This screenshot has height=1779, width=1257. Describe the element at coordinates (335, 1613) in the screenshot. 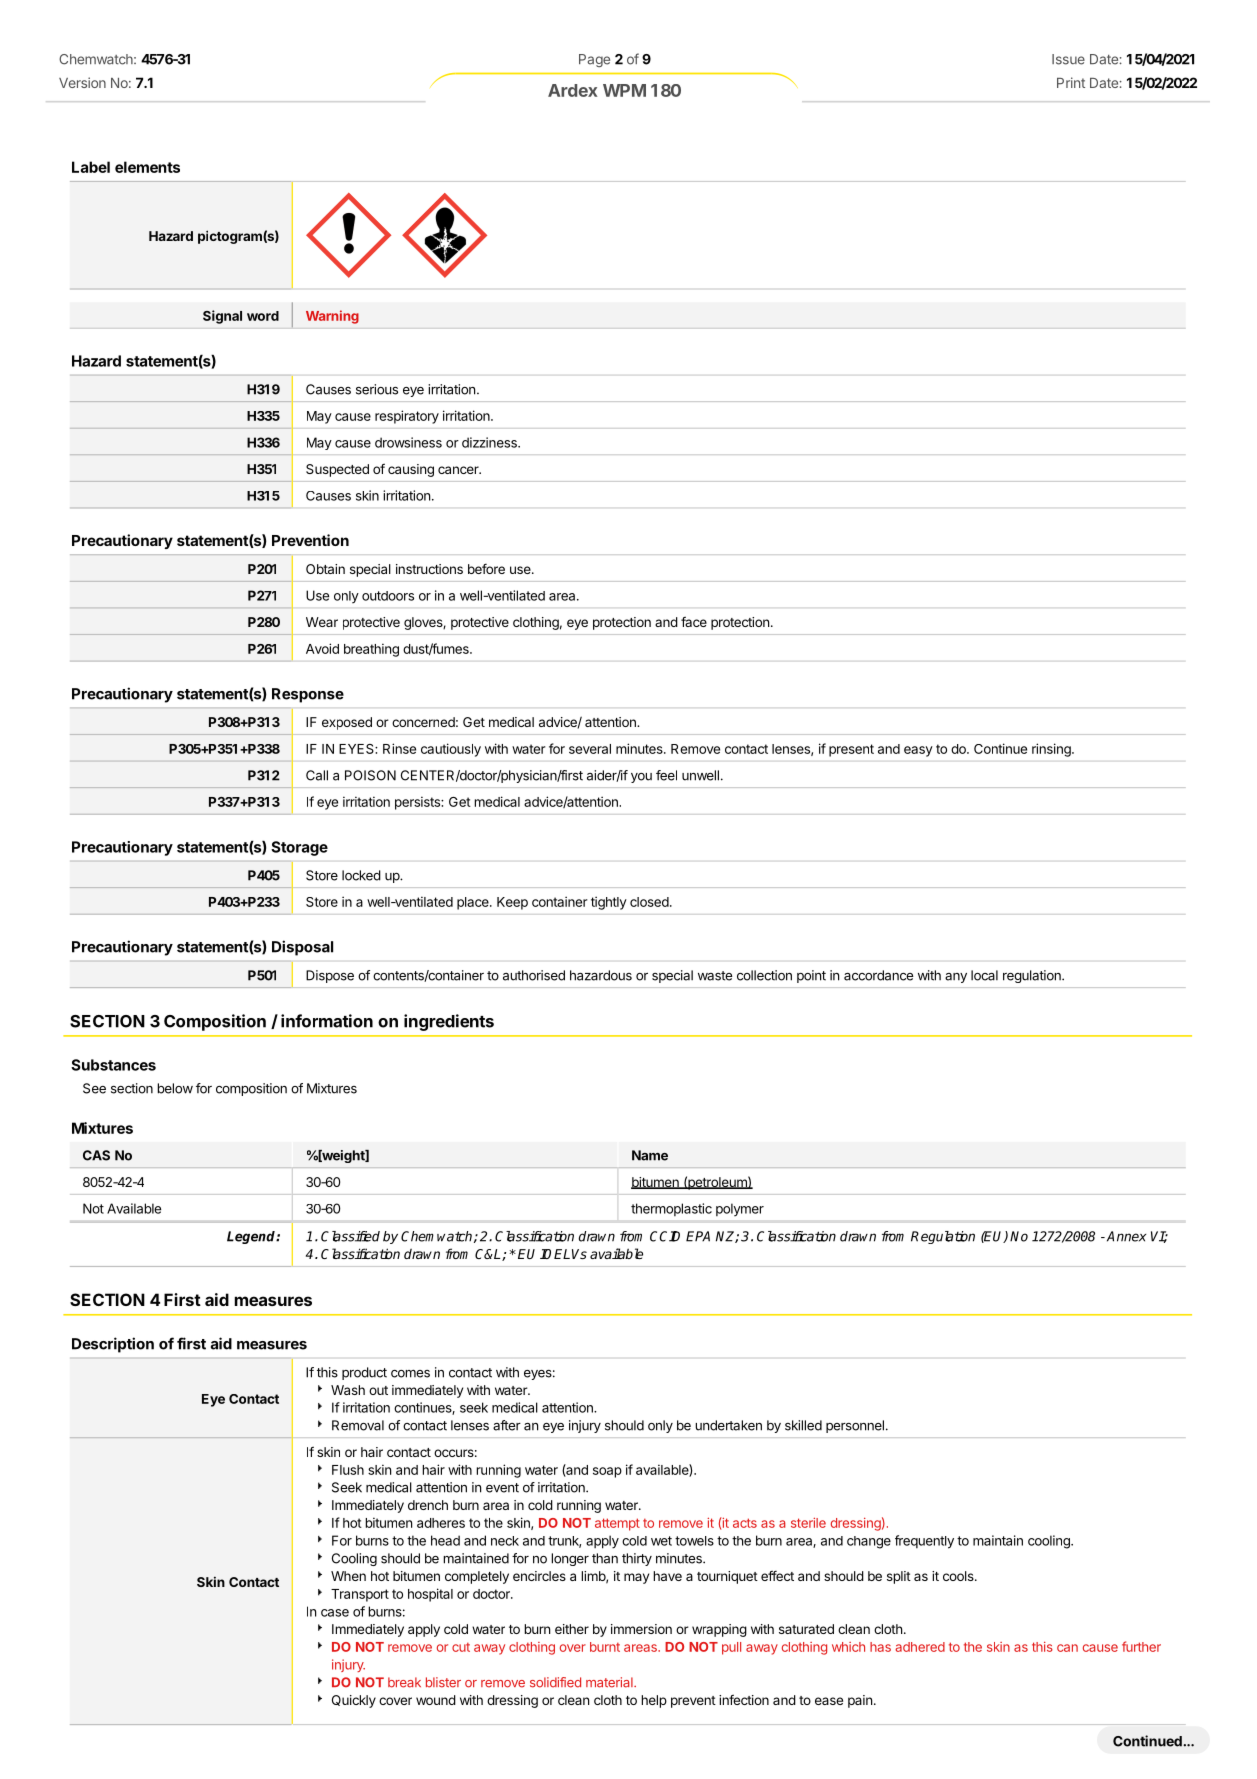

I see `case` at that location.
